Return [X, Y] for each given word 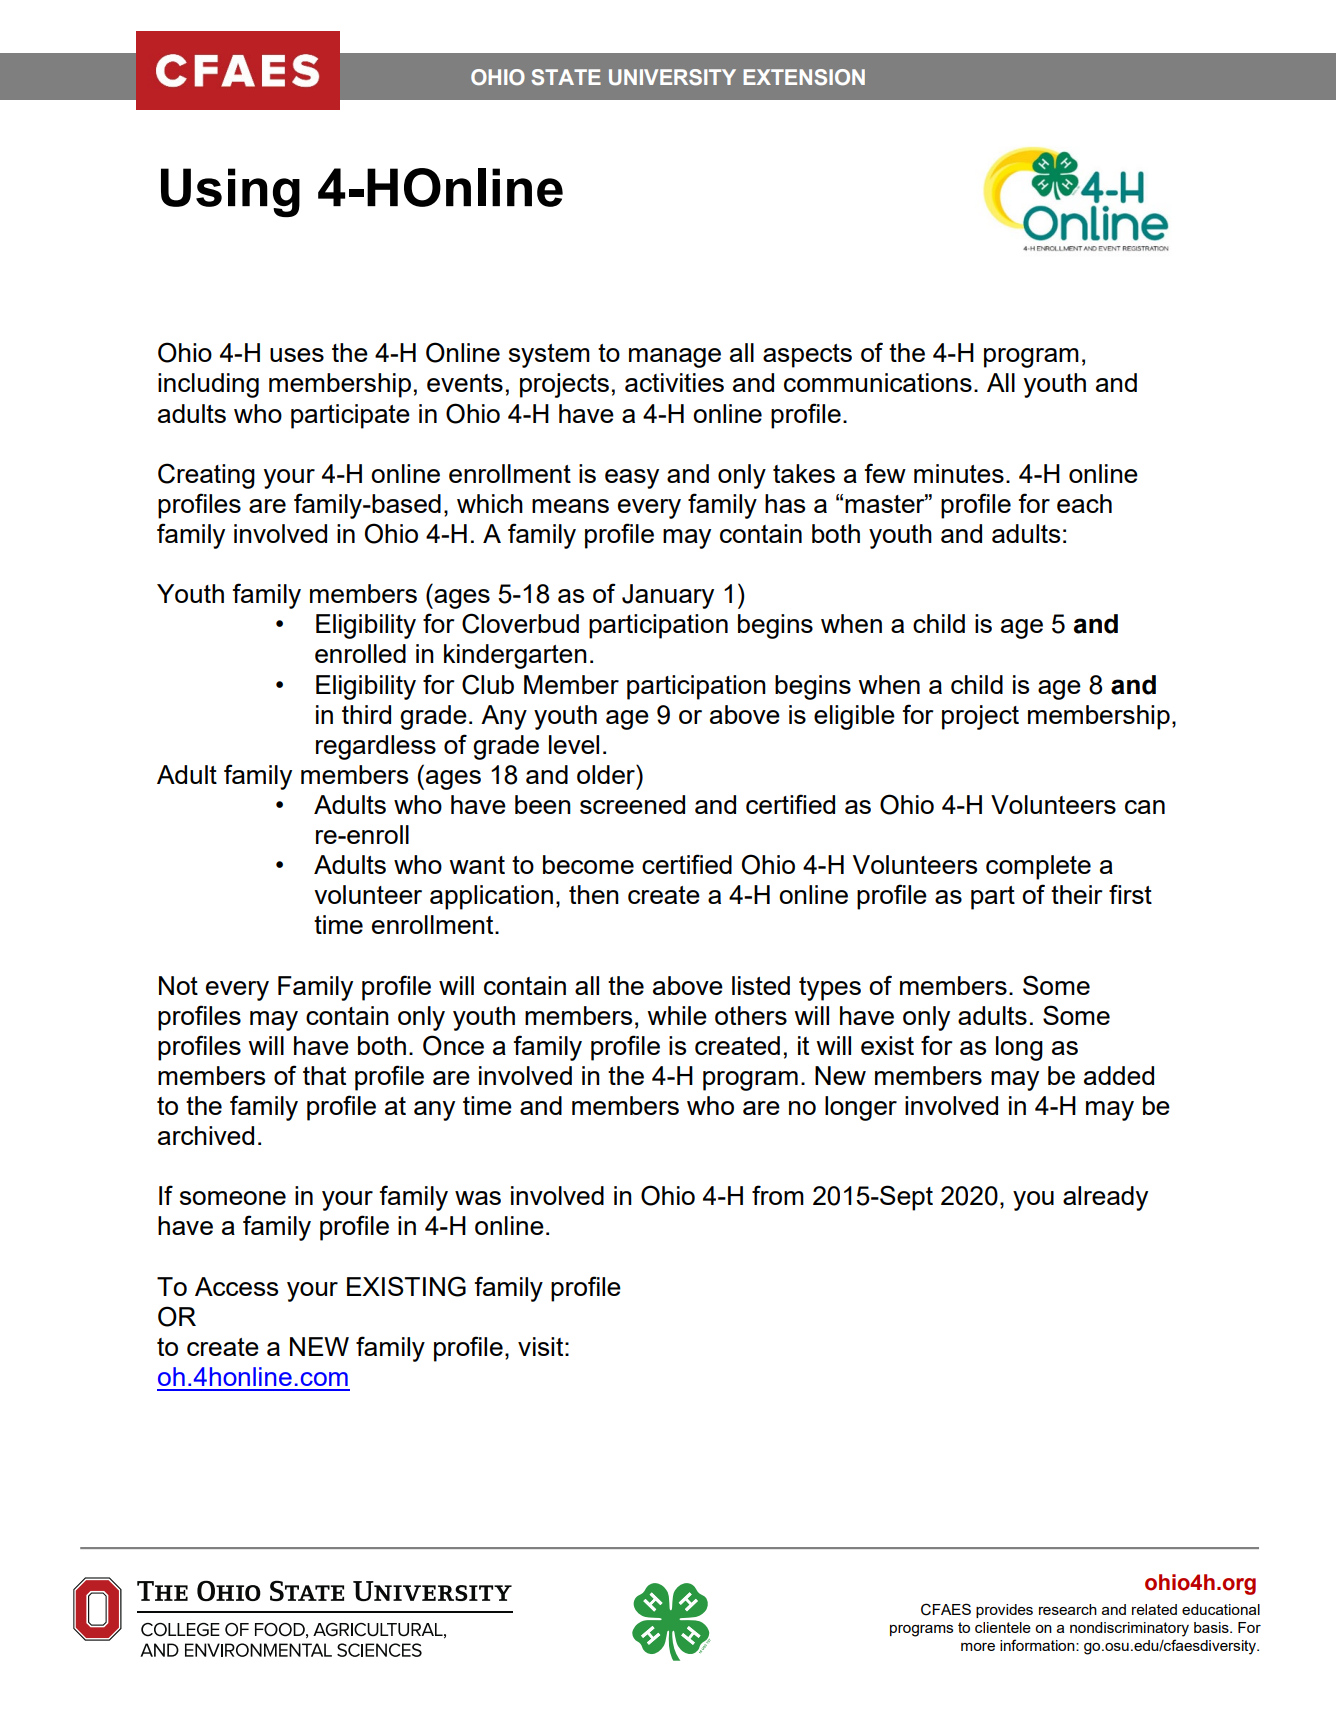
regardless [376, 747]
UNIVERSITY [672, 77]
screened [632, 804]
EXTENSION [804, 77]
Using [230, 193]
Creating [206, 476]
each [1084, 503]
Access [236, 1286]
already [1105, 1198]
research [1068, 1609]
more [978, 1647]
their [1077, 894]
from [778, 1195]
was [478, 1198]
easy [632, 479]
